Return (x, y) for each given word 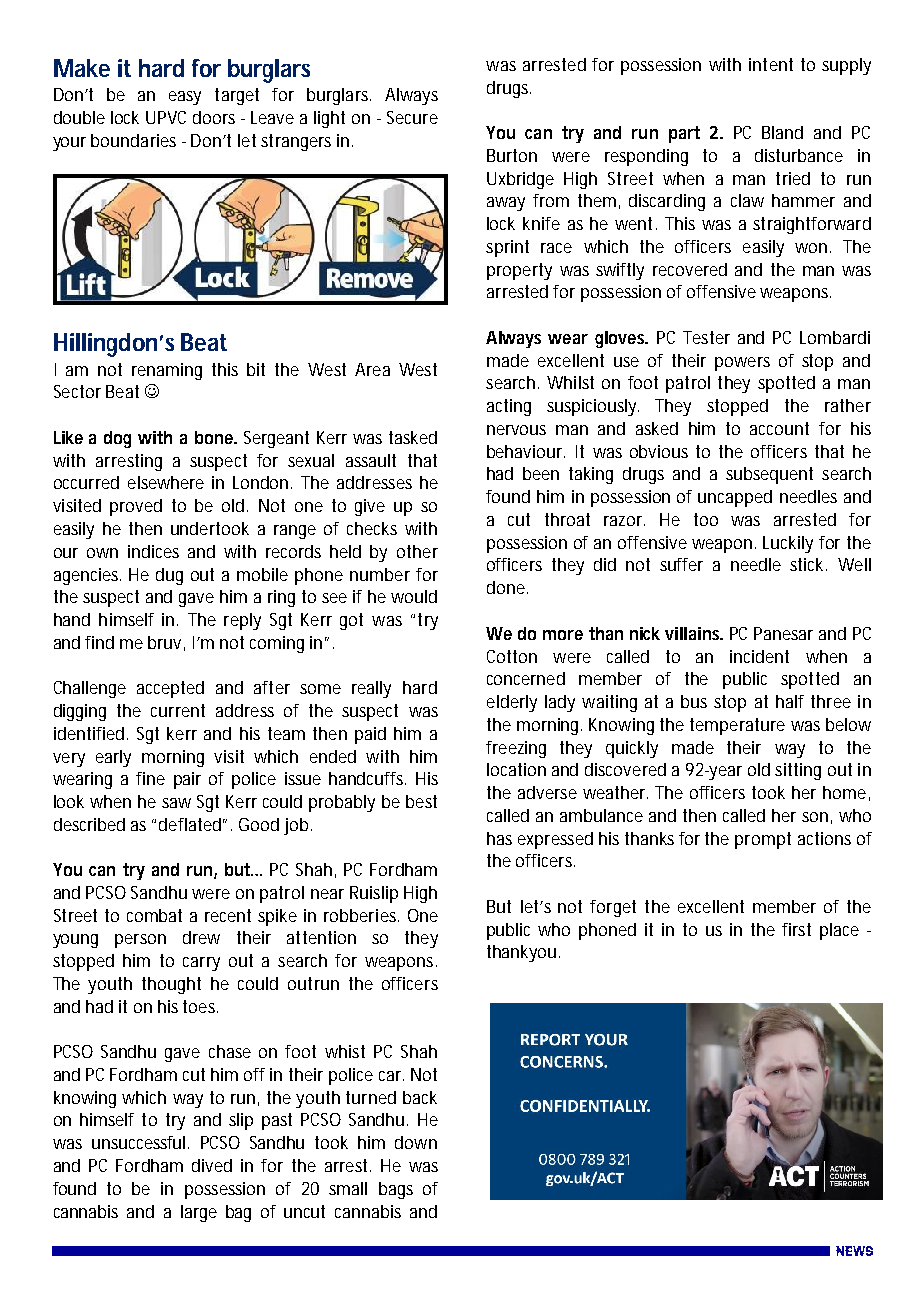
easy (185, 98)
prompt (763, 840)
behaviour (526, 451)
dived (212, 1165)
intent (771, 64)
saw (176, 803)
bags (396, 1190)
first (796, 929)
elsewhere (166, 482)
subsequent (769, 475)
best (421, 801)
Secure (412, 117)
